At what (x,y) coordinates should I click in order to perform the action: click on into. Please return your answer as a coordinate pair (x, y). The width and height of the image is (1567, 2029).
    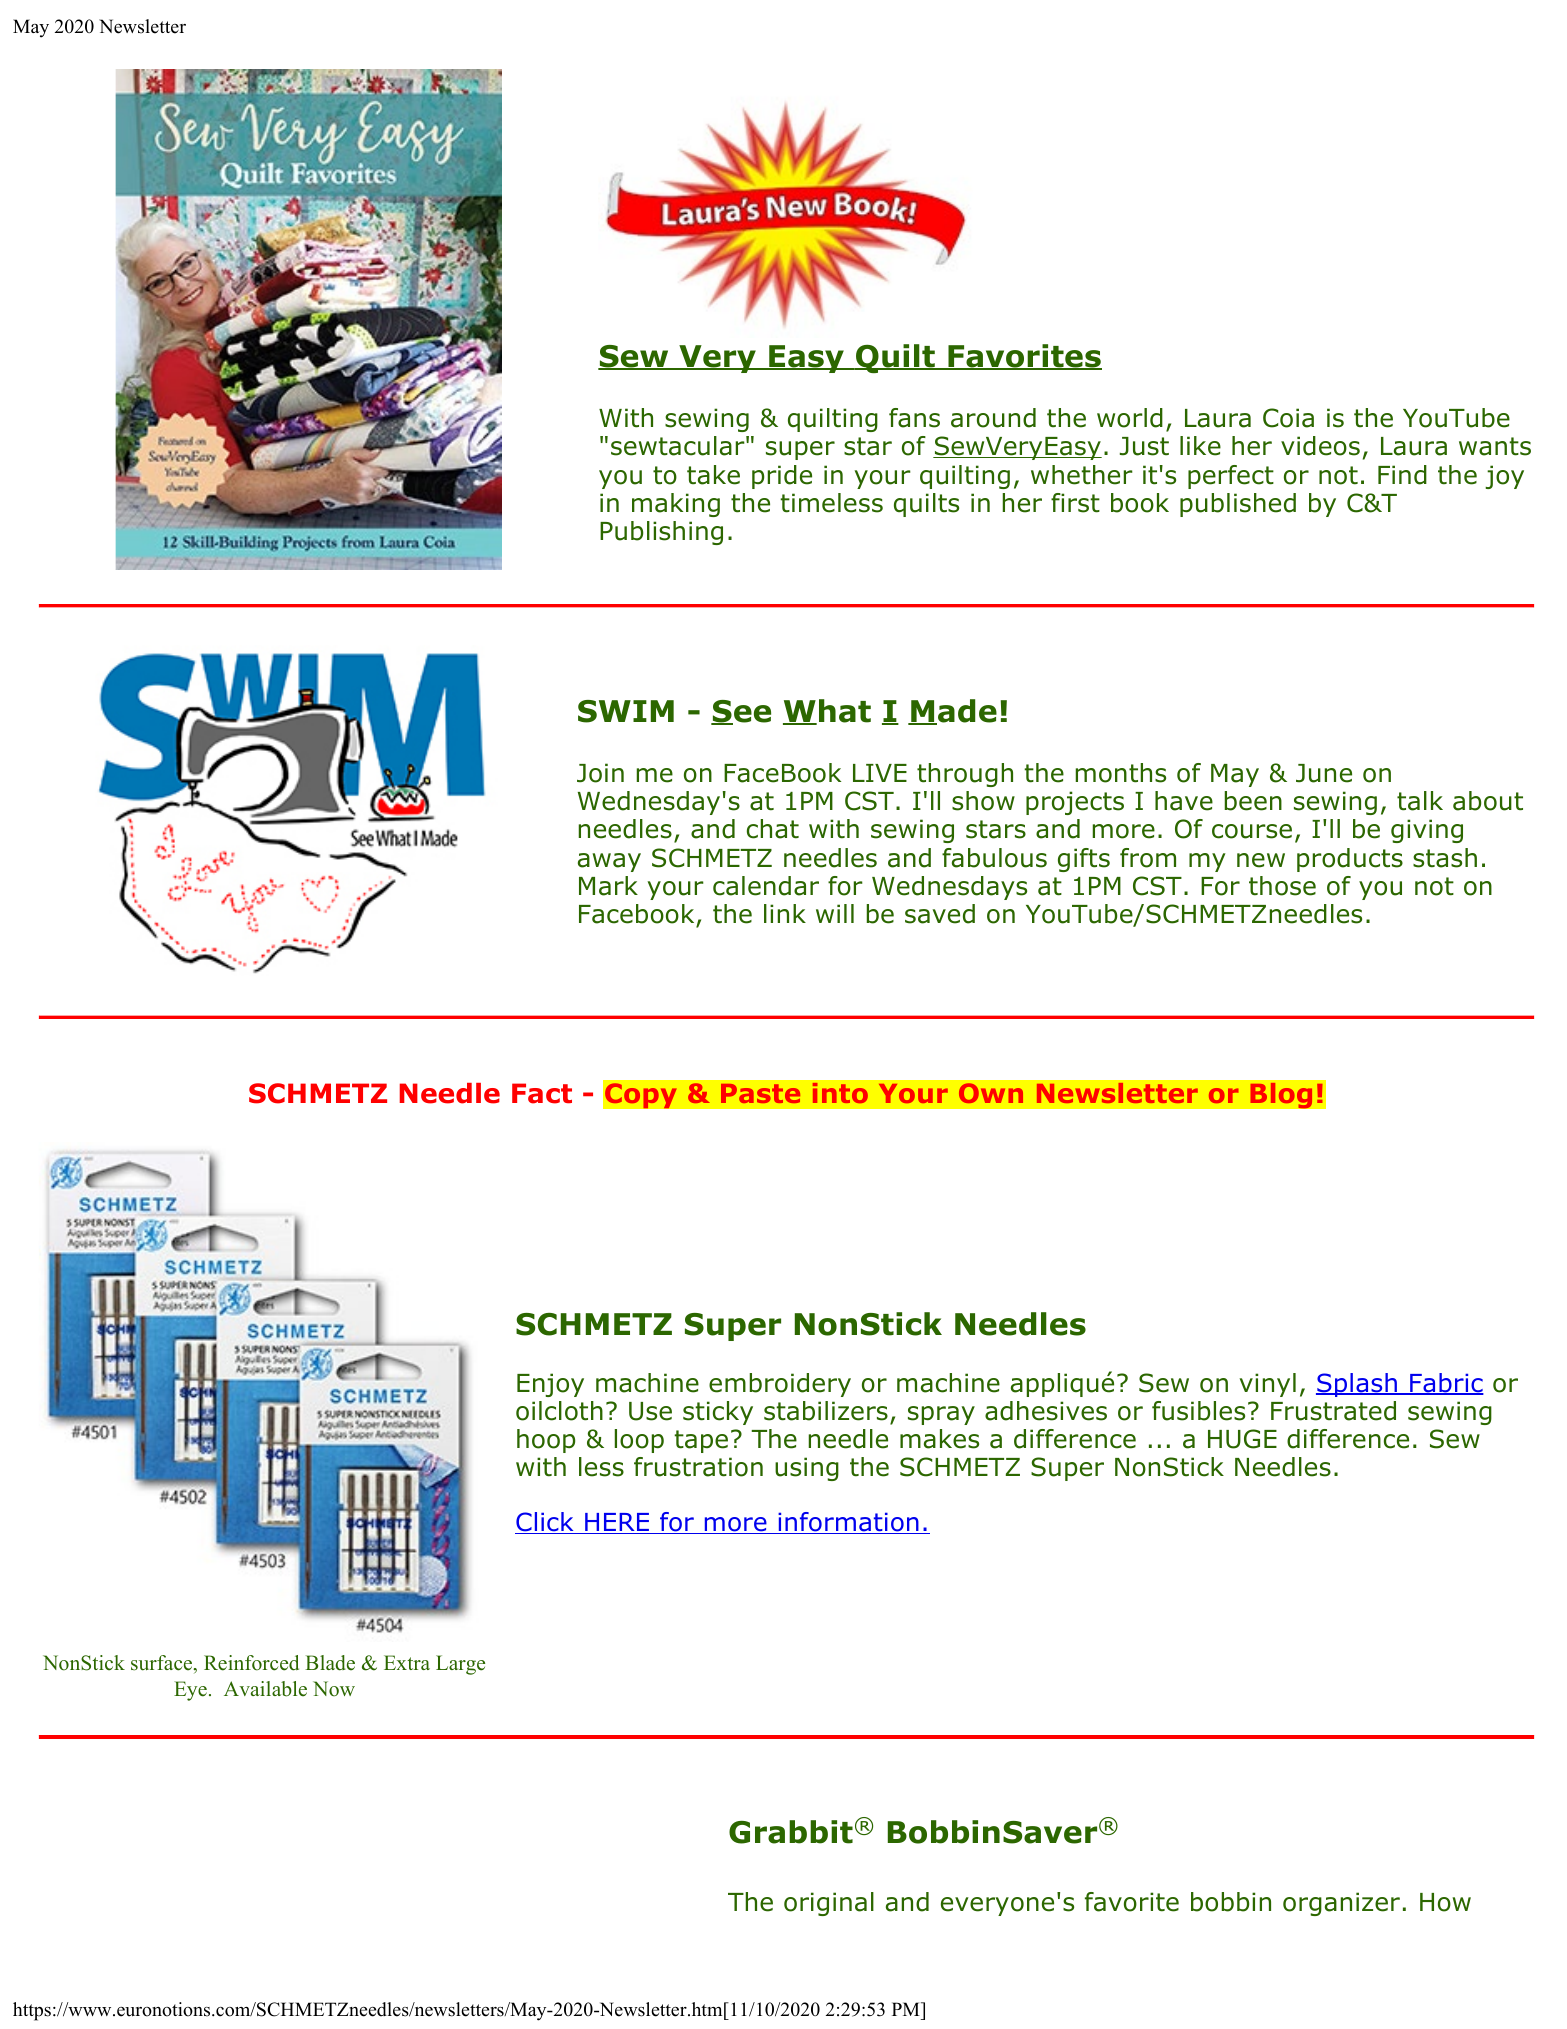
    Looking at the image, I should click on (840, 1093).
